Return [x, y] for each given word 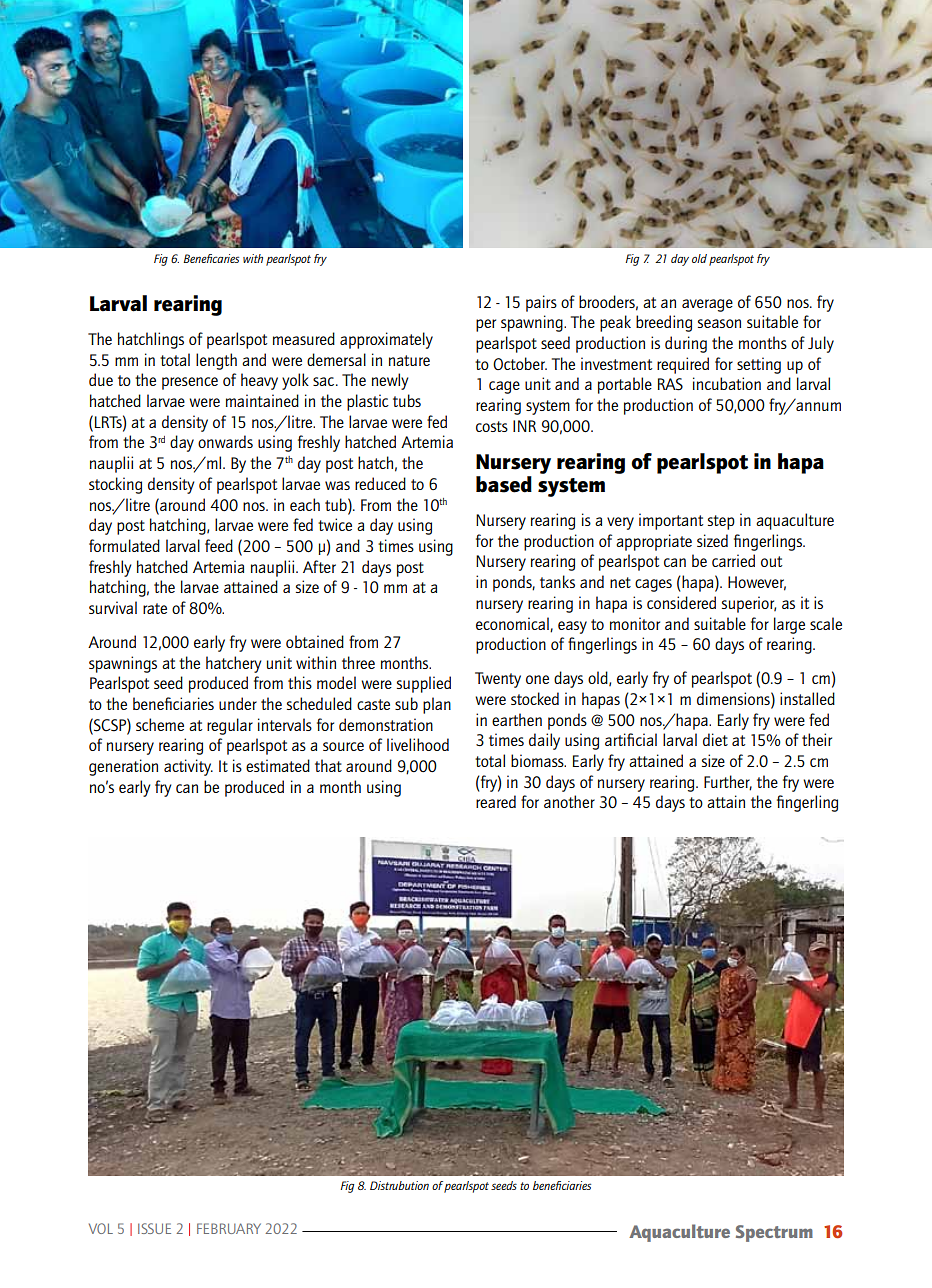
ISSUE [154, 1228]
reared [496, 801]
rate [155, 608]
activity [188, 767]
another [569, 801]
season [719, 323]
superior [749, 604]
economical [513, 624]
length [216, 361]
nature [409, 360]
